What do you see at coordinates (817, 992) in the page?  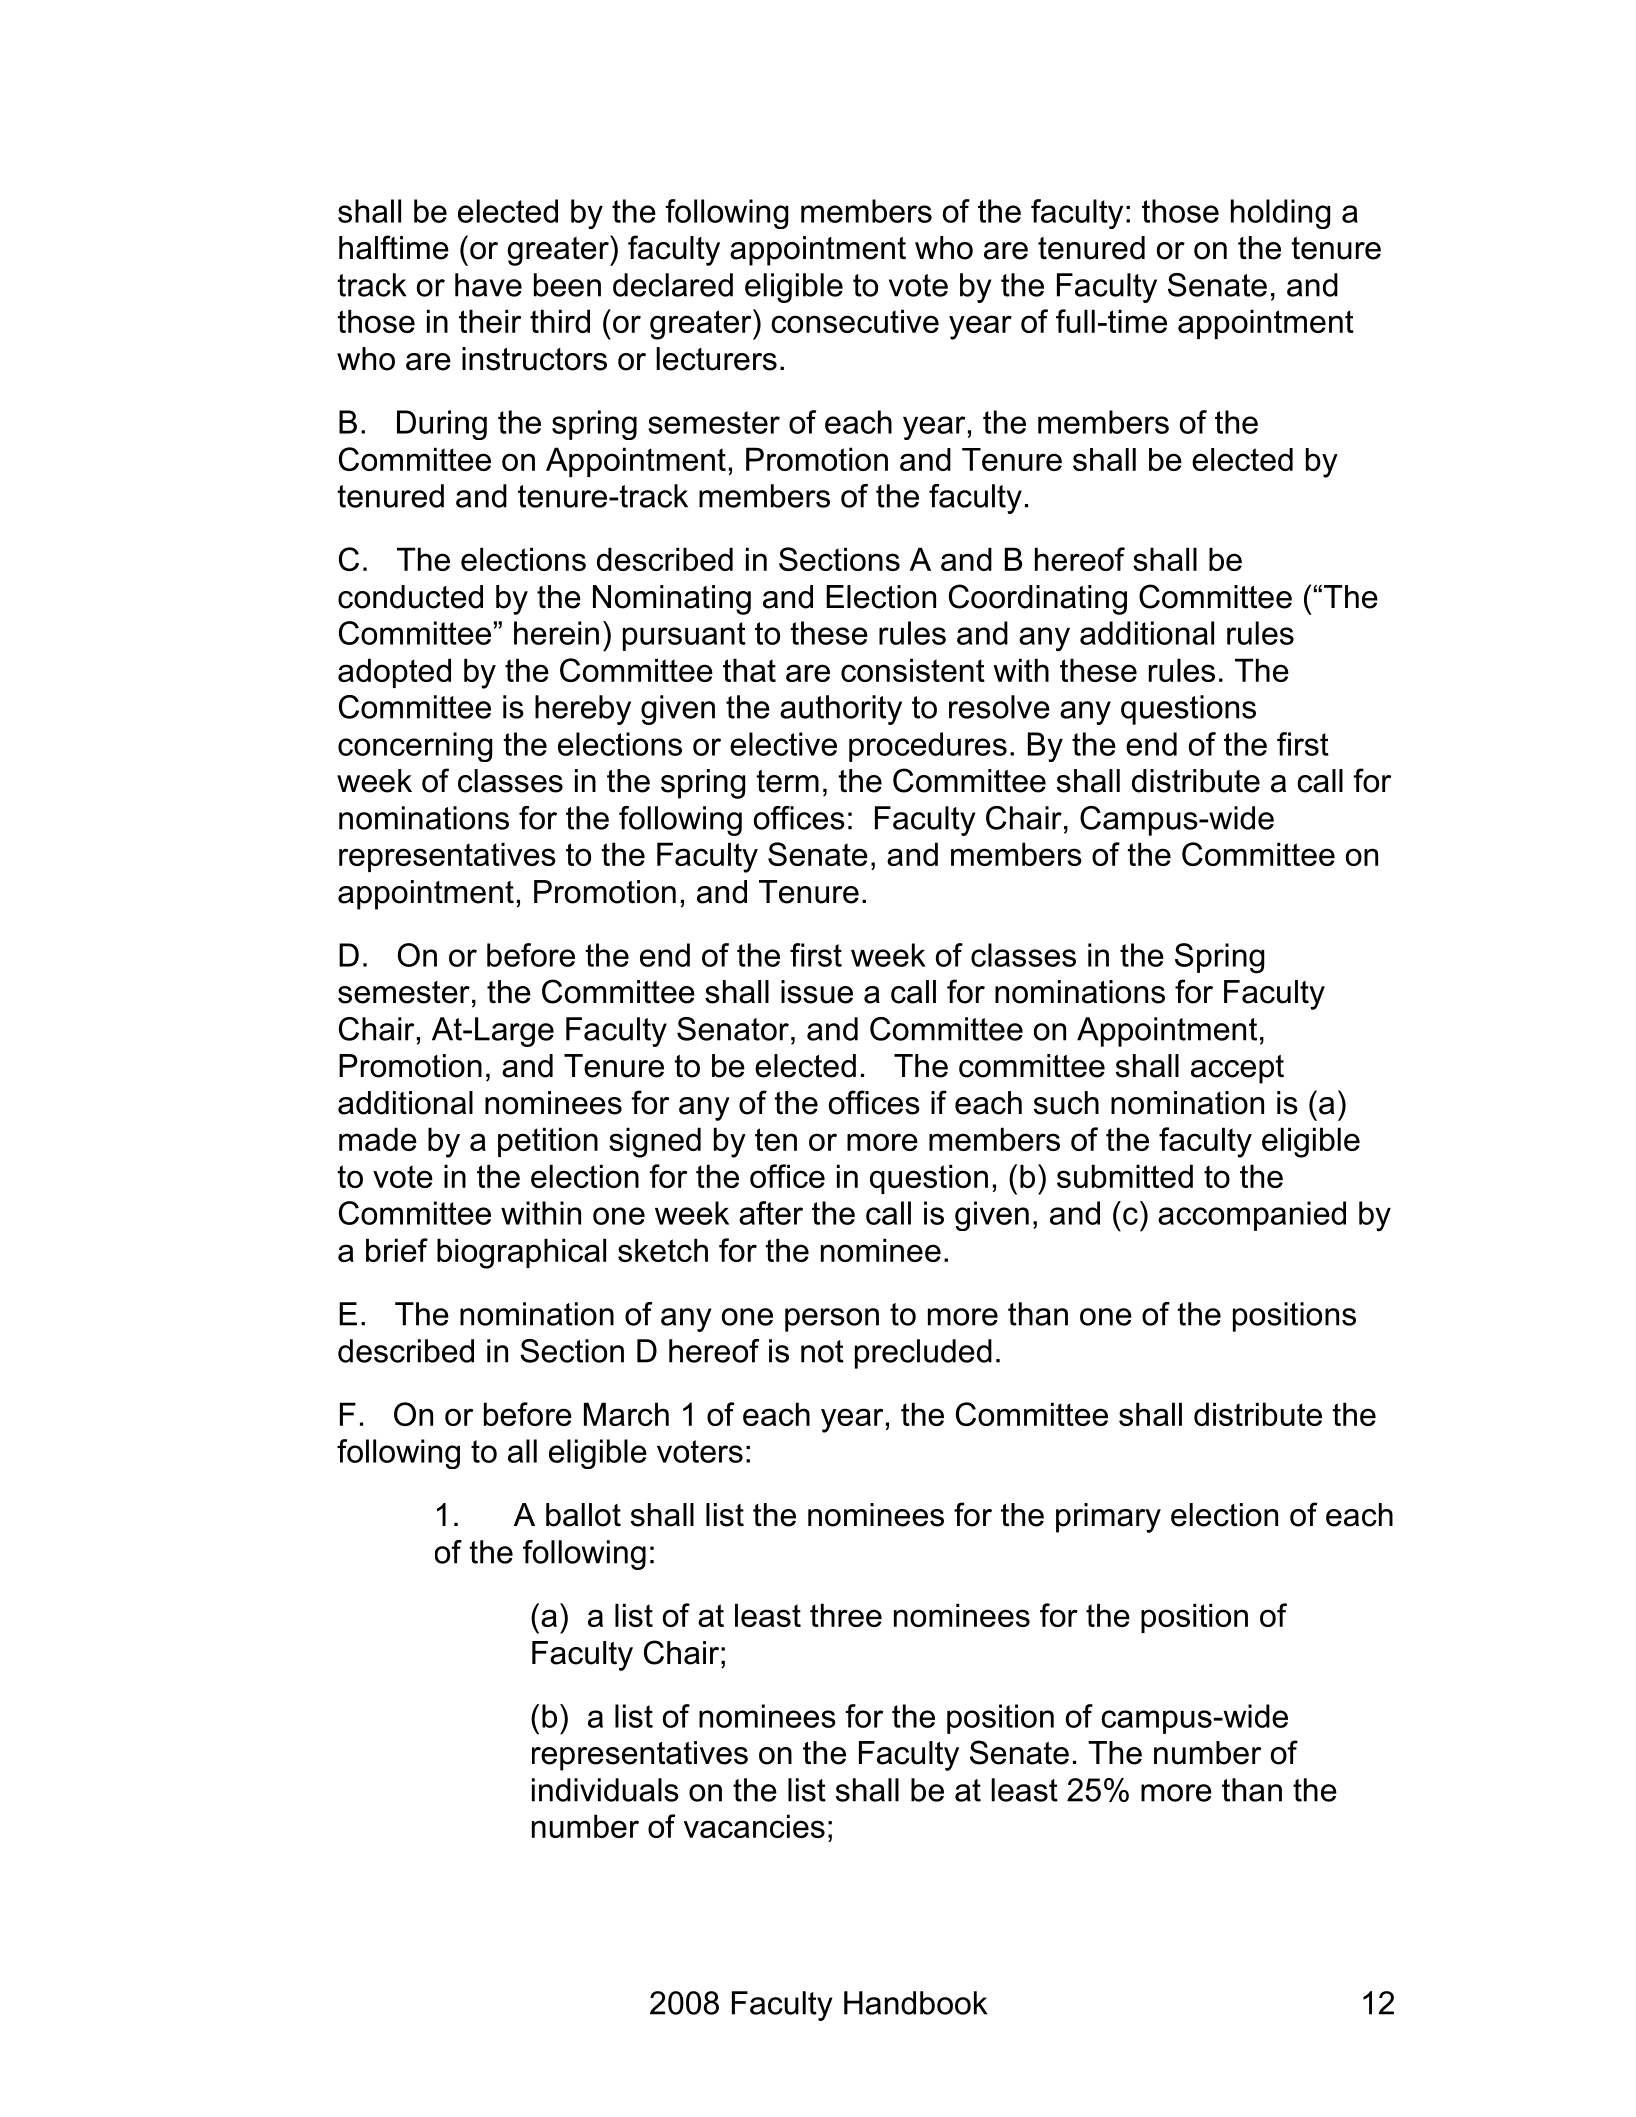 I see `issue` at bounding box center [817, 992].
